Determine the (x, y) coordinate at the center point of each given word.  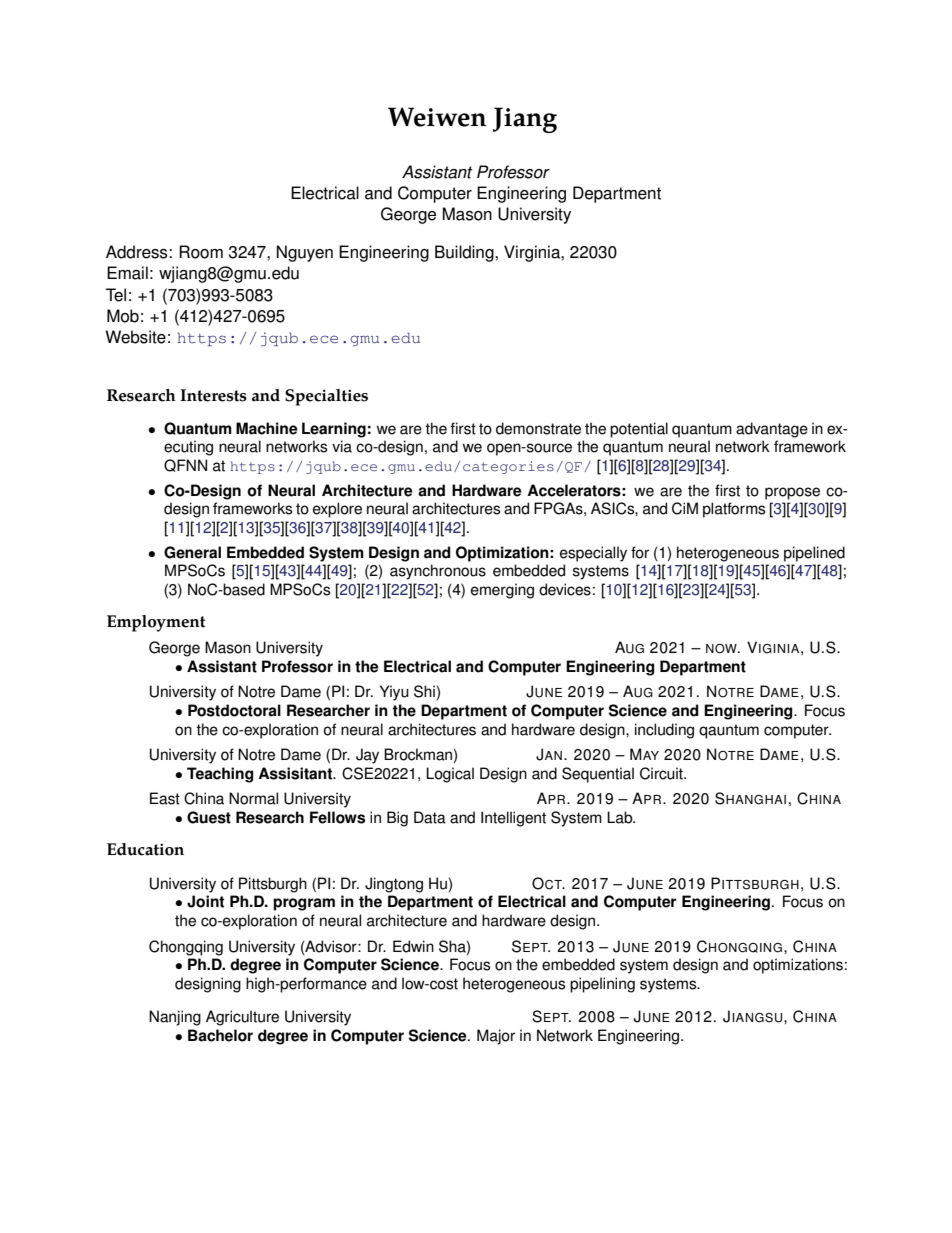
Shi (424, 691)
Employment (156, 623)
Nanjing (175, 1018)
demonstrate (538, 428)
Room (201, 252)
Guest (209, 817)
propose (792, 493)
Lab (621, 817)
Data (430, 817)
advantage (772, 430)
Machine (267, 428)
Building (465, 253)
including (664, 731)
